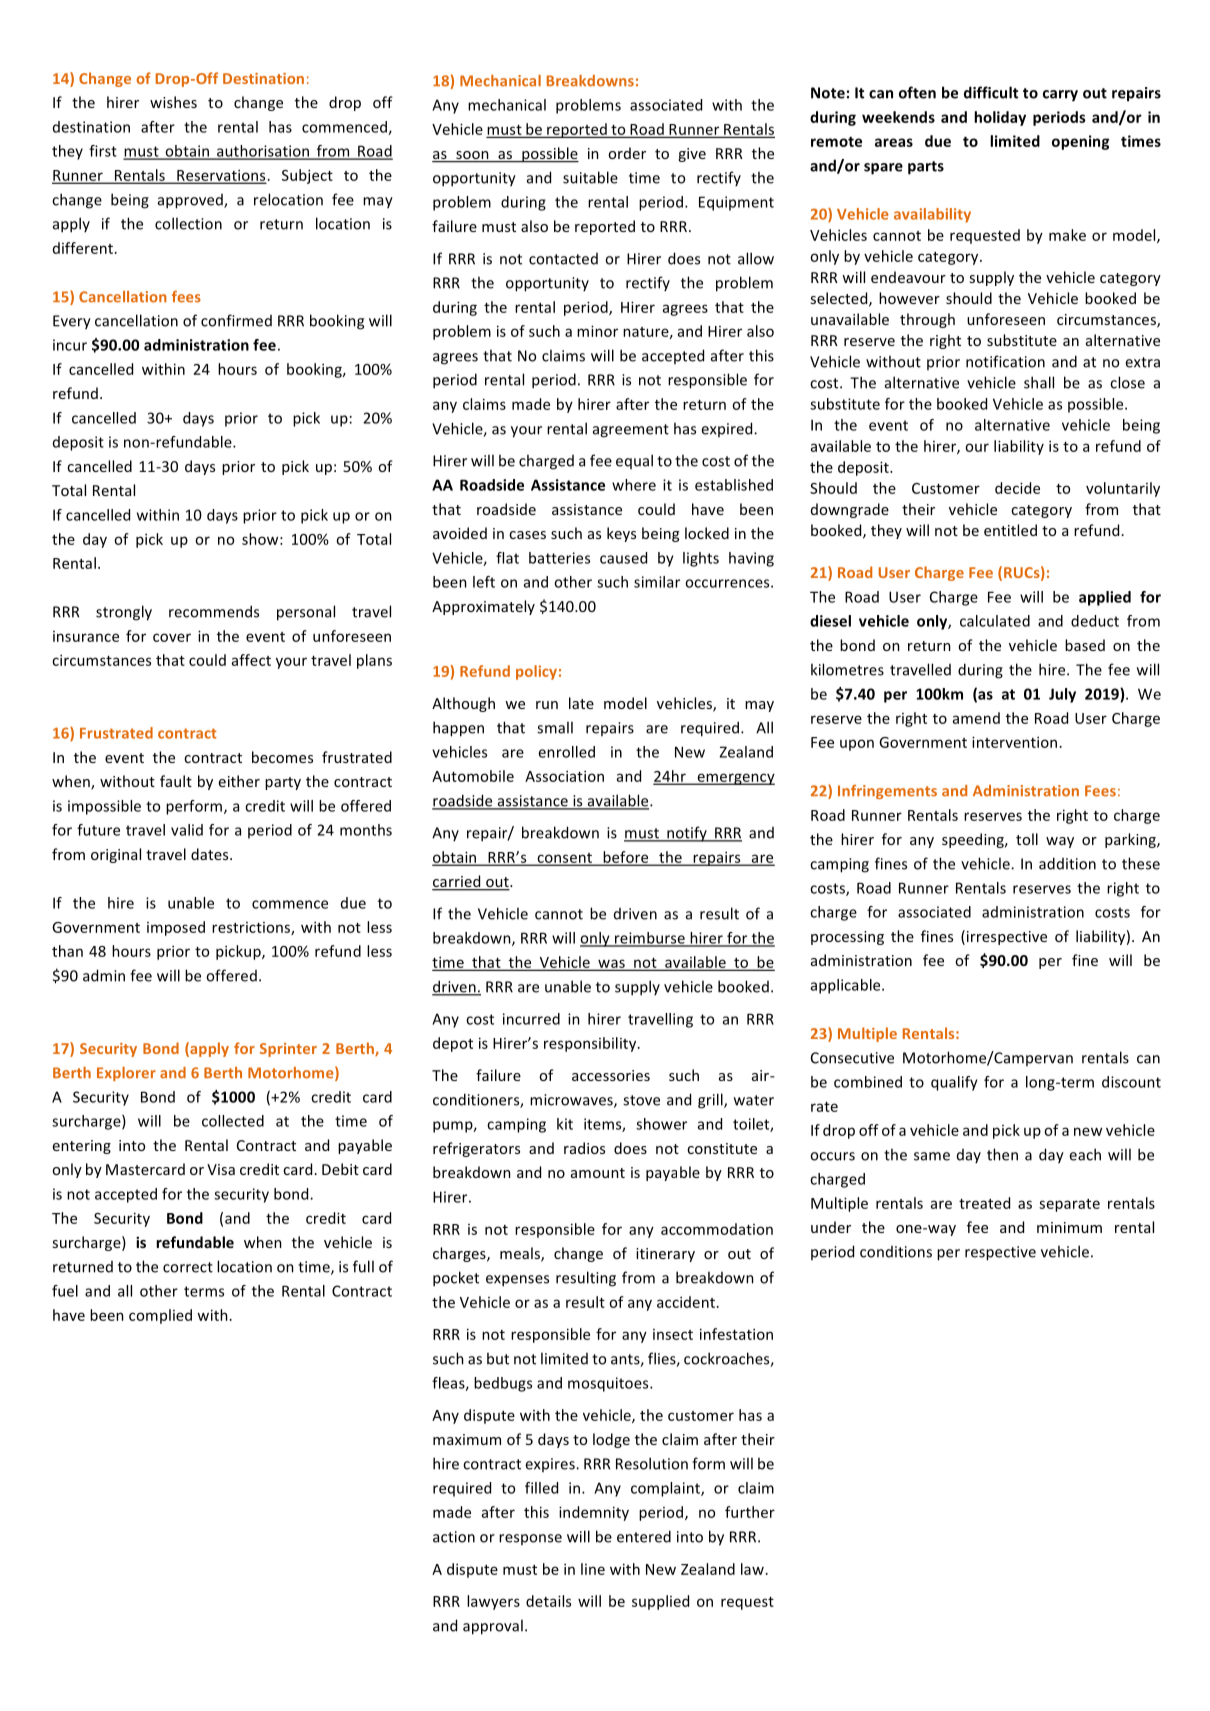 The height and width of the screenshot is (1711, 1210). What do you see at coordinates (627, 153) in the screenshot?
I see `order` at bounding box center [627, 153].
